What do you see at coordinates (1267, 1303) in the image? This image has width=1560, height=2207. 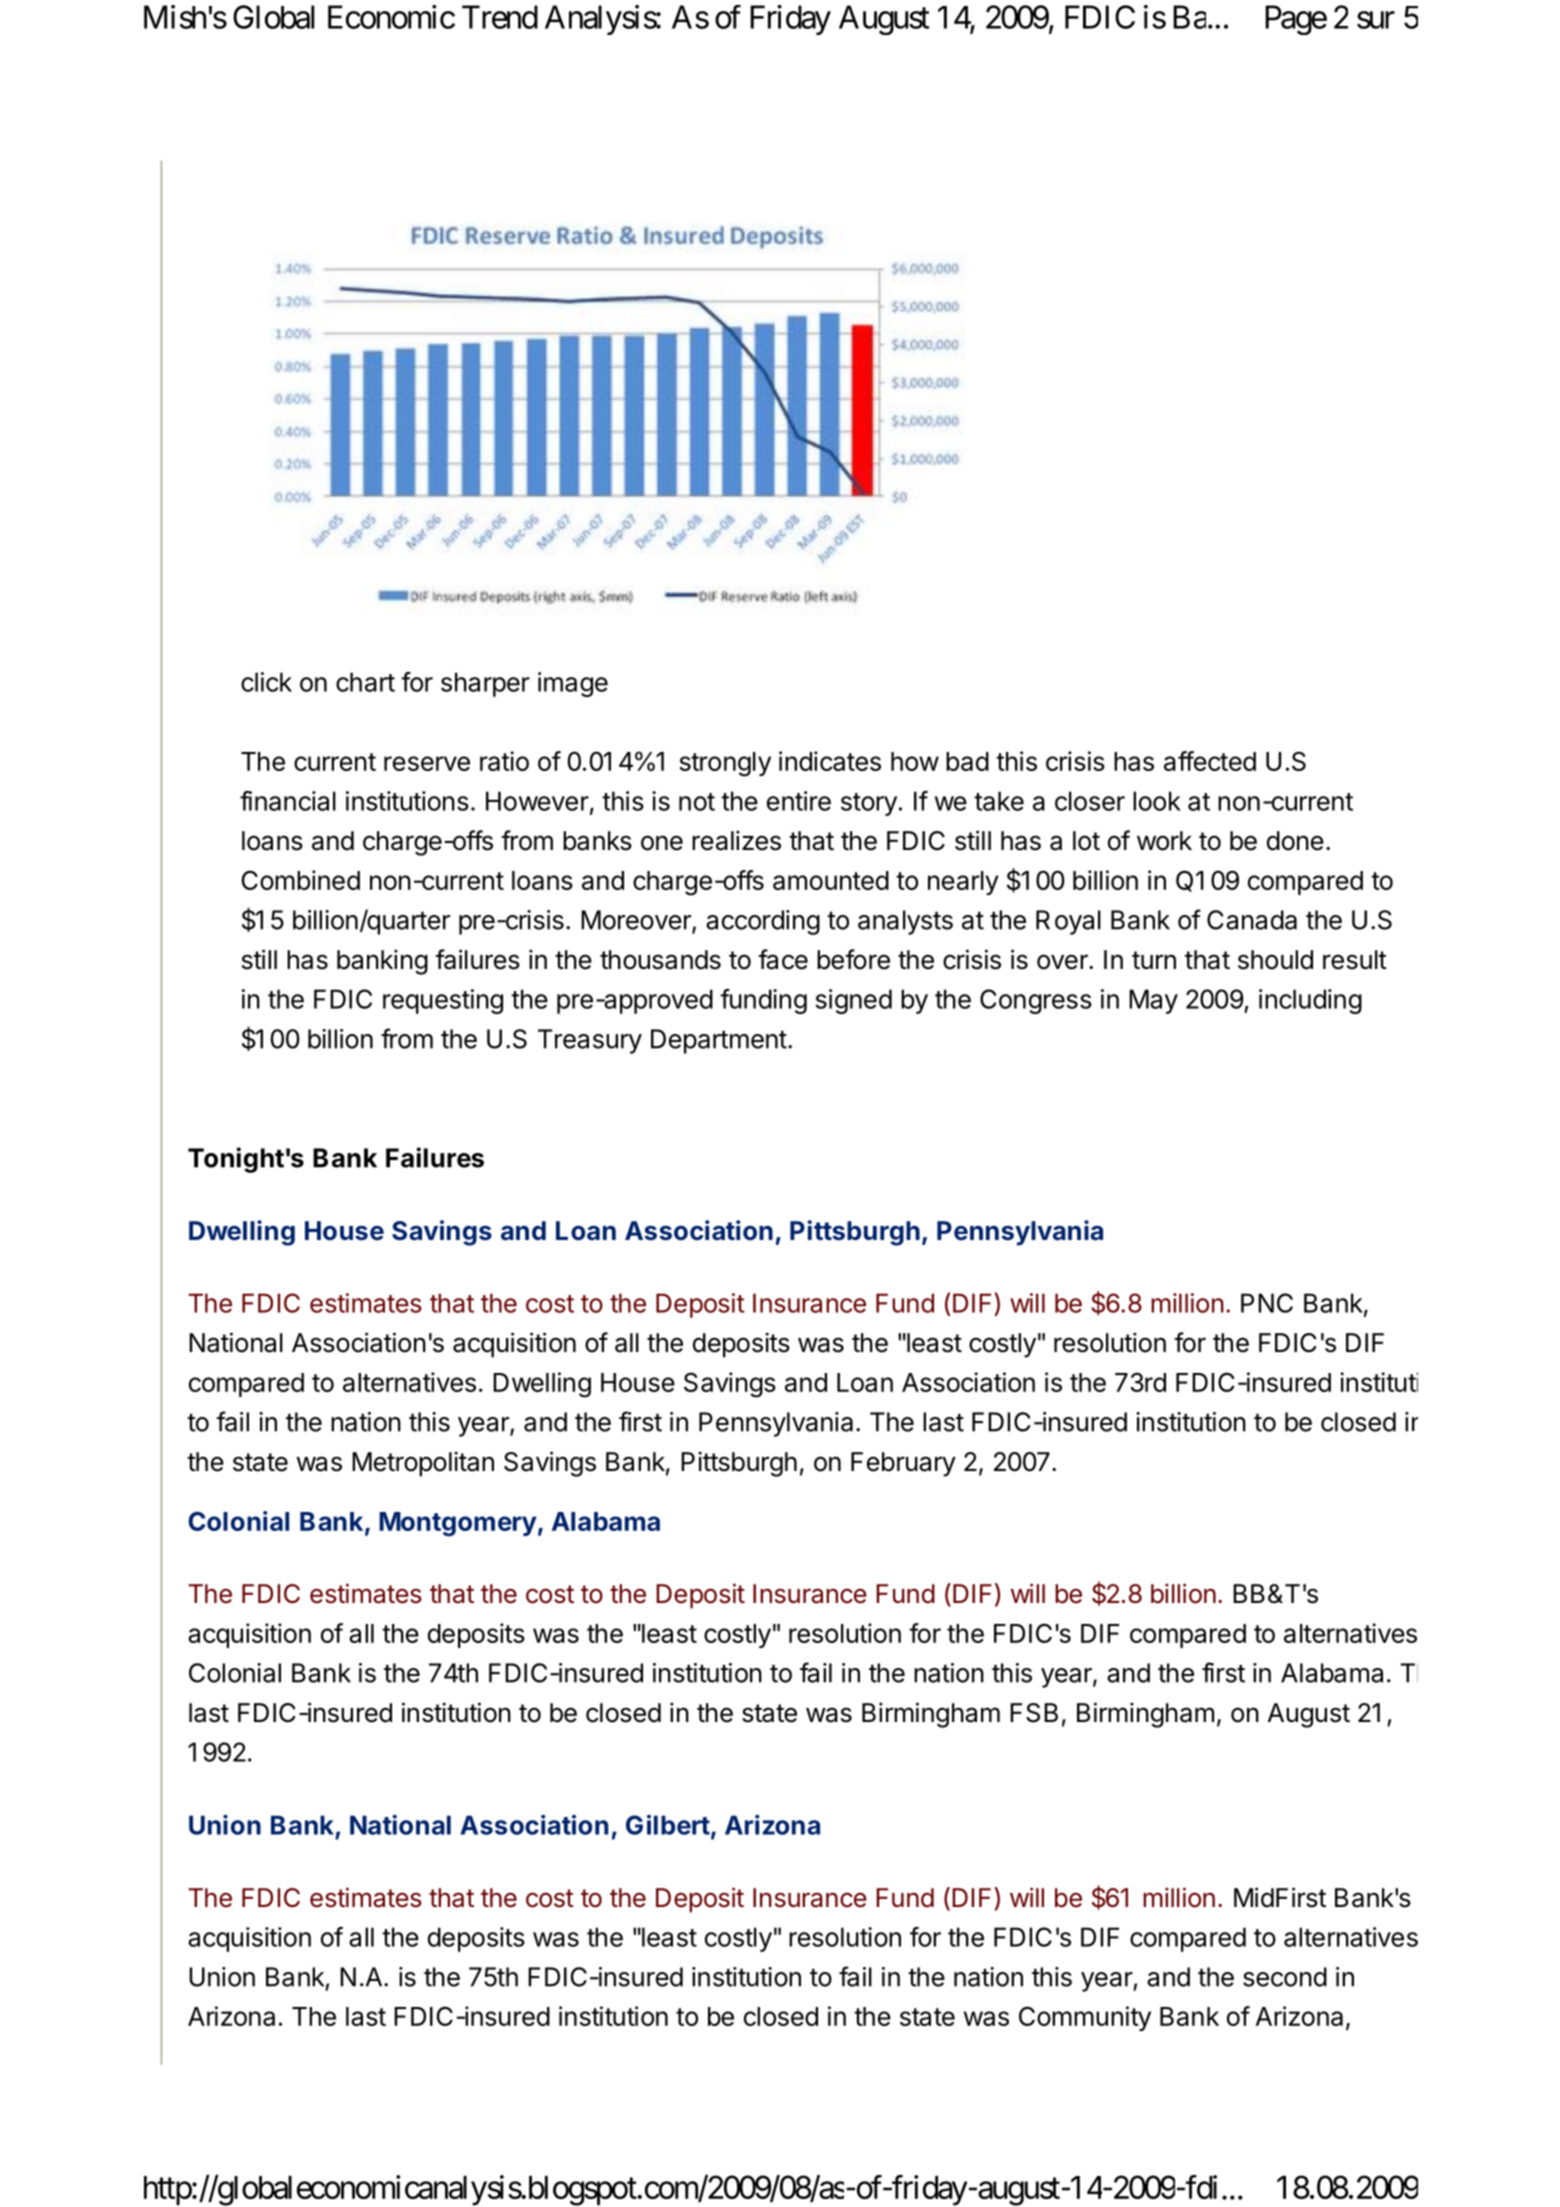 I see `PNC` at bounding box center [1267, 1303].
